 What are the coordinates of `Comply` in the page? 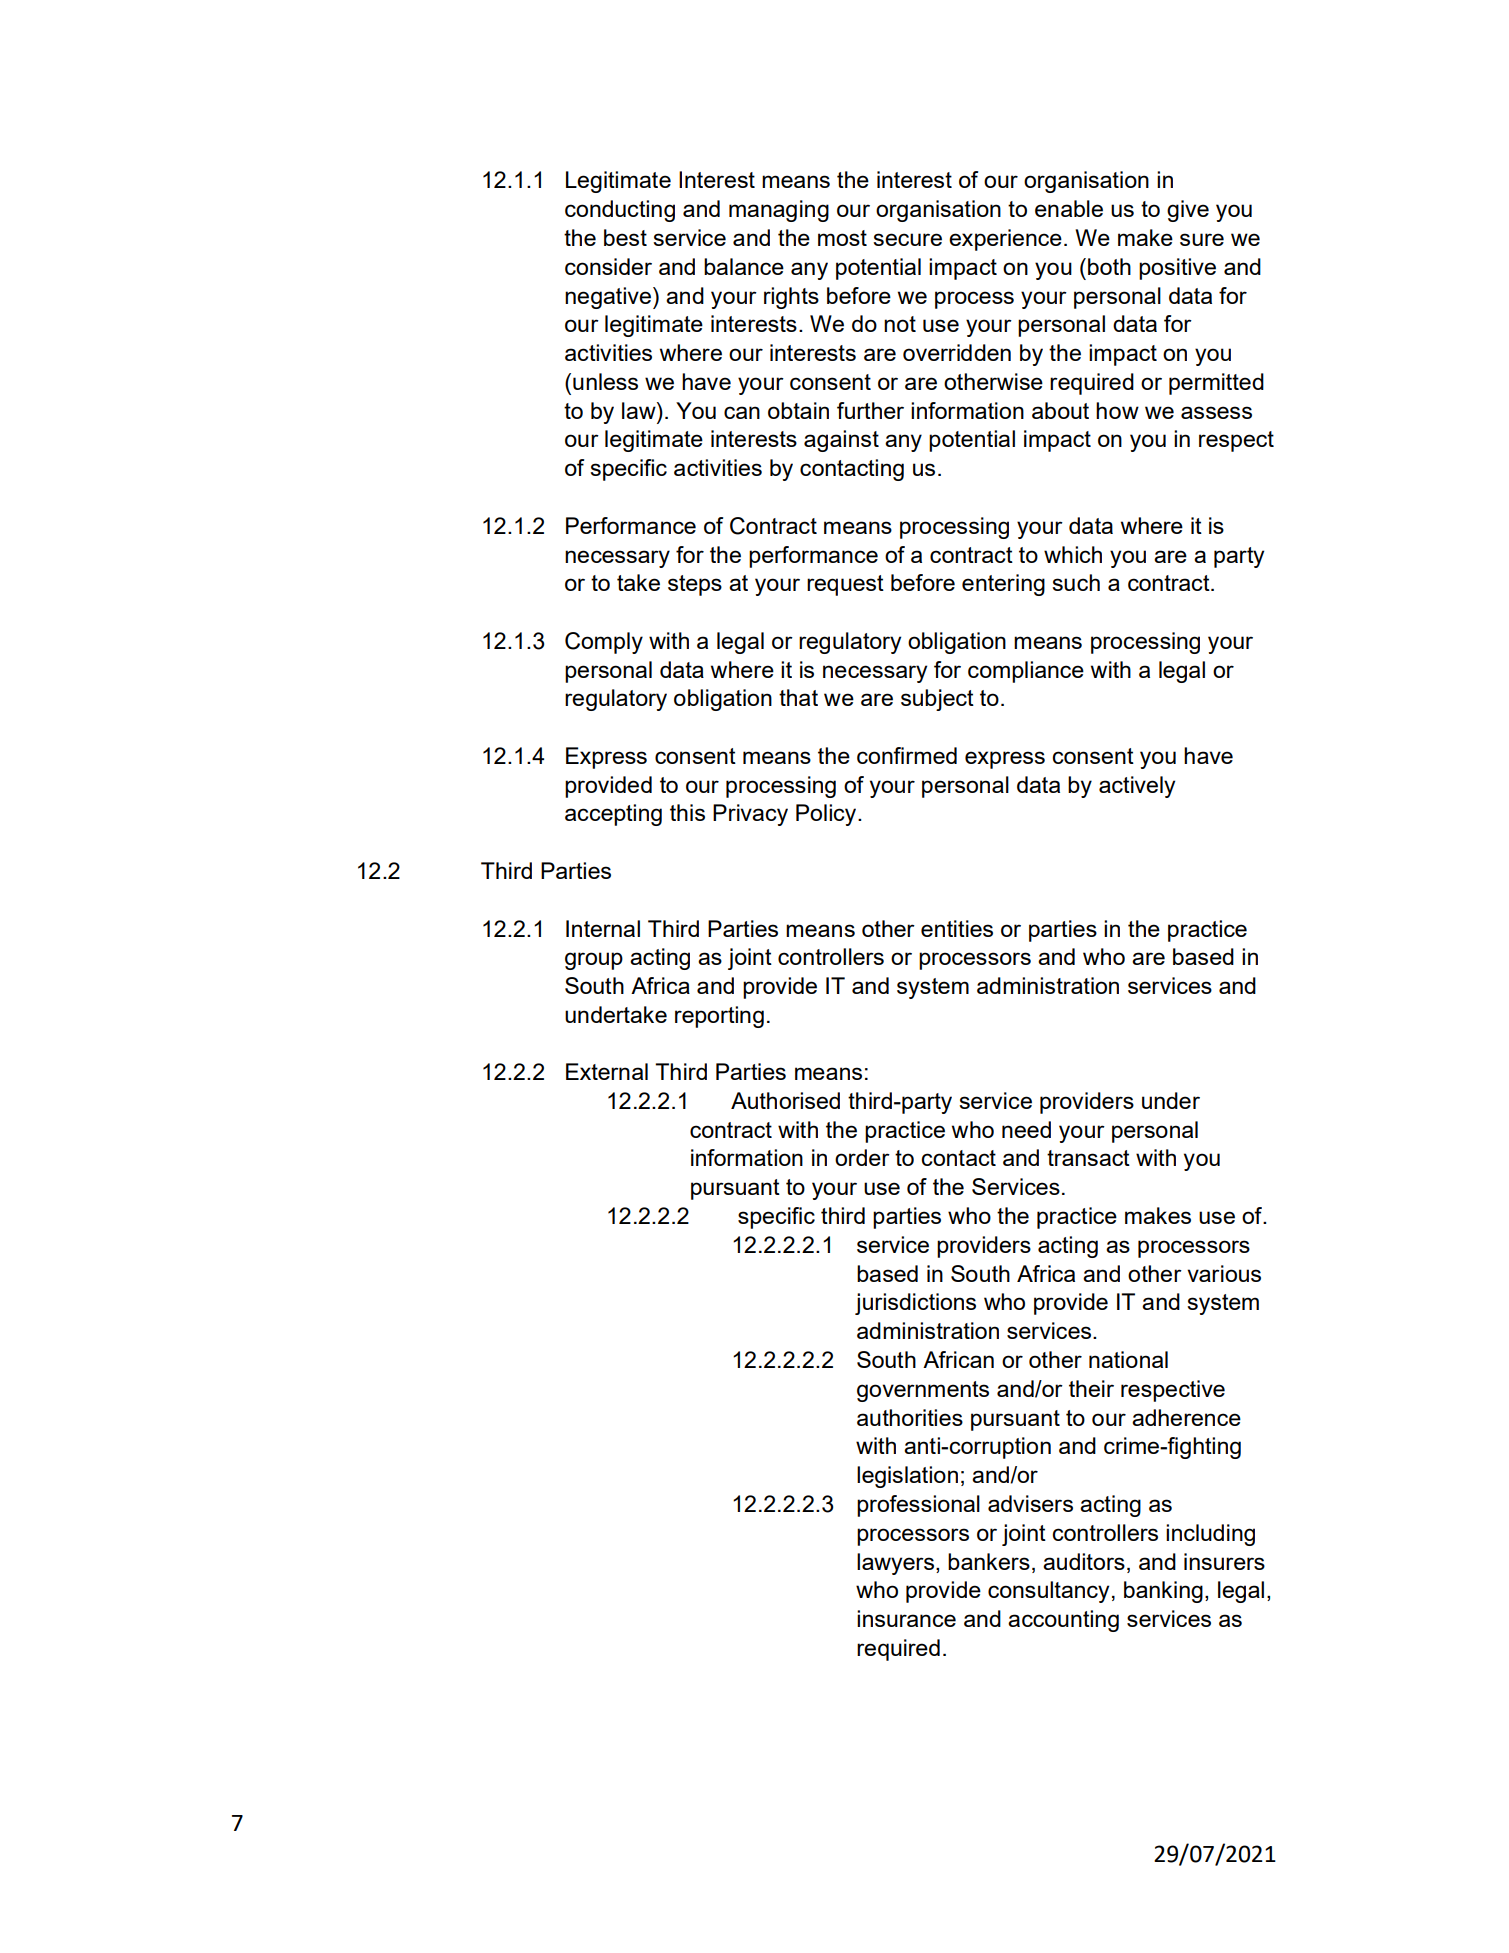 It's located at (604, 643).
